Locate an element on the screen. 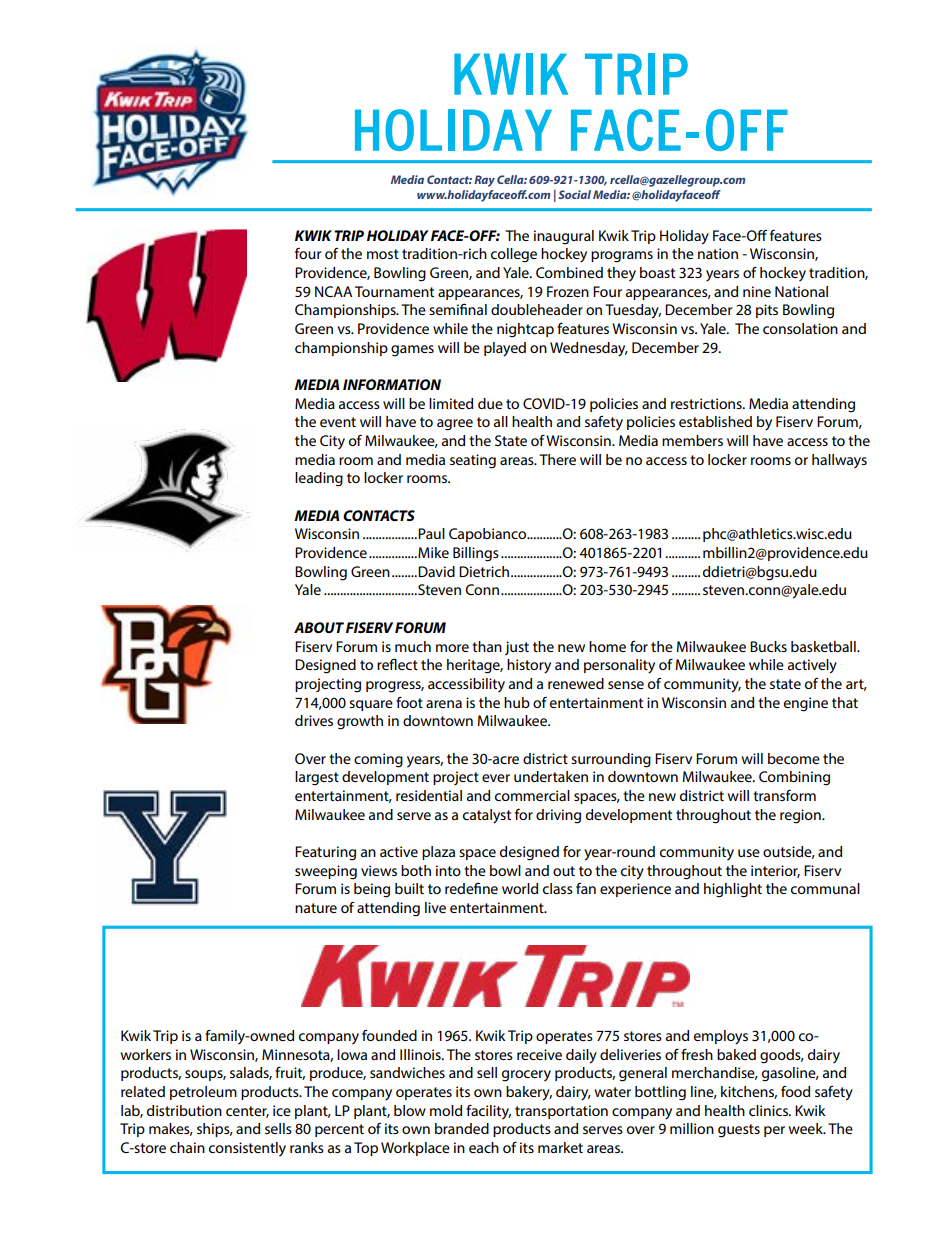 This screenshot has height=1233, width=952. ABOUT is located at coordinates (319, 627).
